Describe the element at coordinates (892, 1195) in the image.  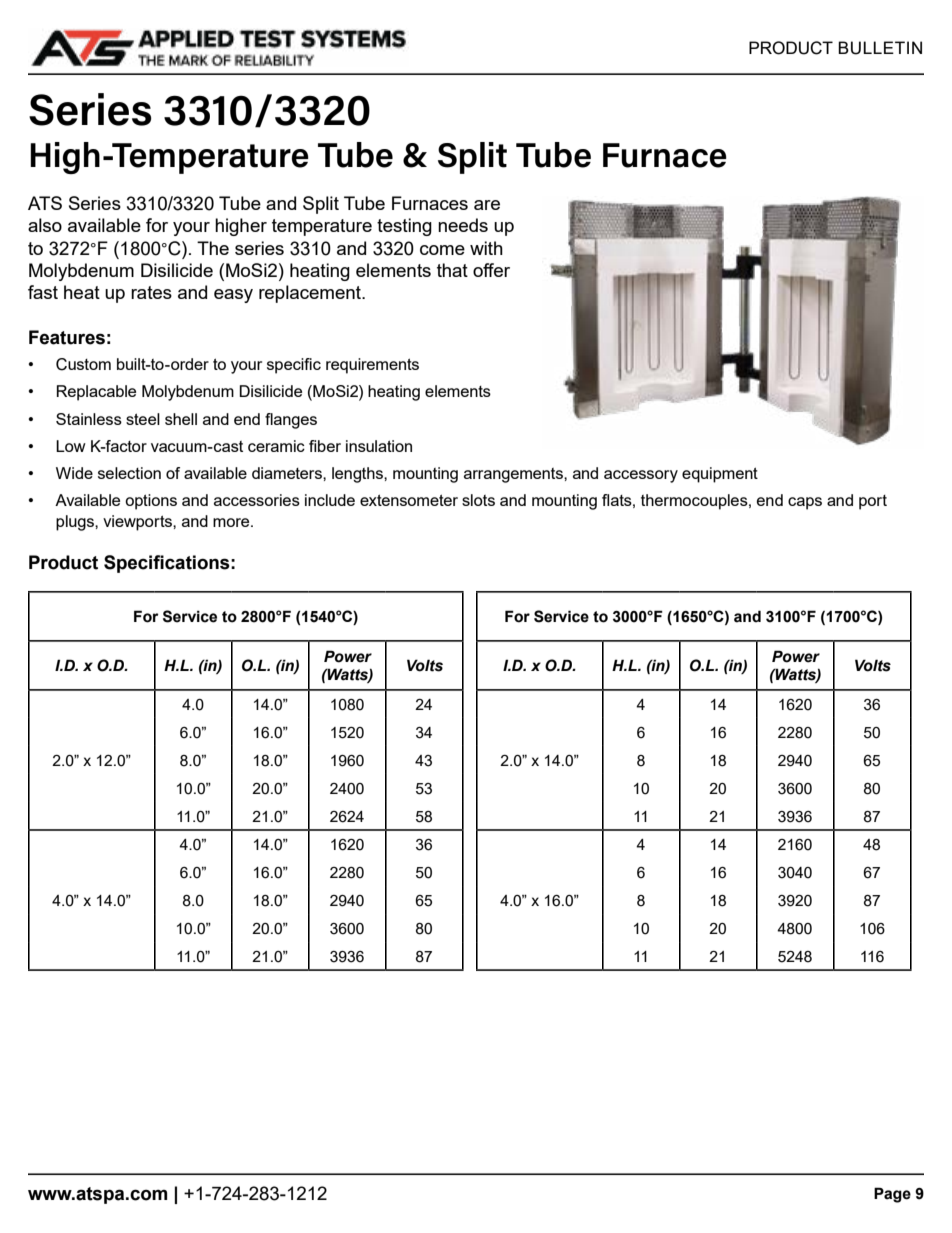
I see `Page` at that location.
